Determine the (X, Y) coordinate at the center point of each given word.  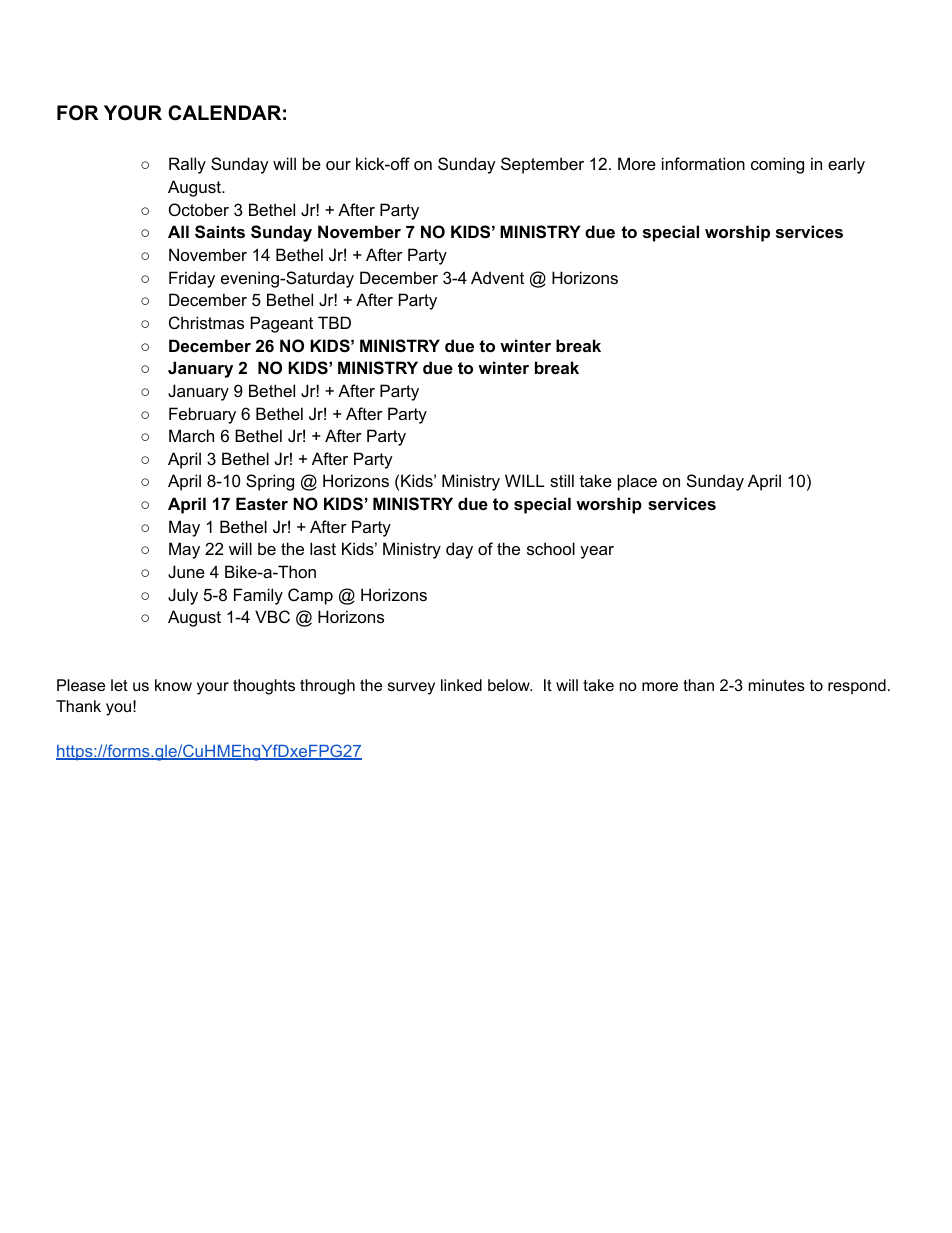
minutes (777, 685)
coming (777, 165)
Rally (187, 165)
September (542, 165)
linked (461, 685)
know (173, 685)
